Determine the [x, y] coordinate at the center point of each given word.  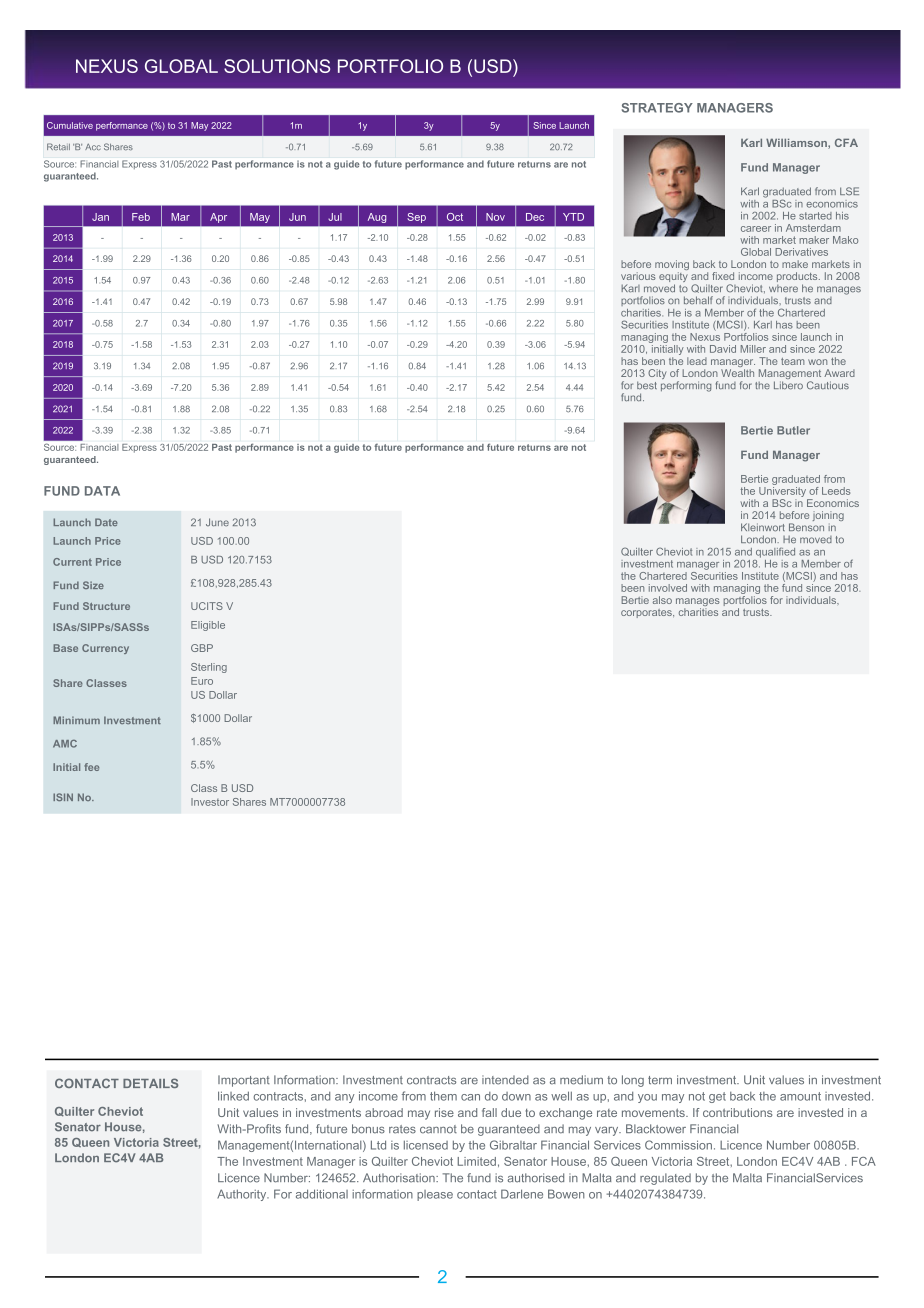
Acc [93, 146]
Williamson [797, 144]
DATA [102, 491]
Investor [210, 802]
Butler [793, 430]
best [647, 385]
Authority [243, 1195]
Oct [455, 217]
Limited [477, 1161]
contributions [737, 1112]
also [662, 600]
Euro [202, 681]
